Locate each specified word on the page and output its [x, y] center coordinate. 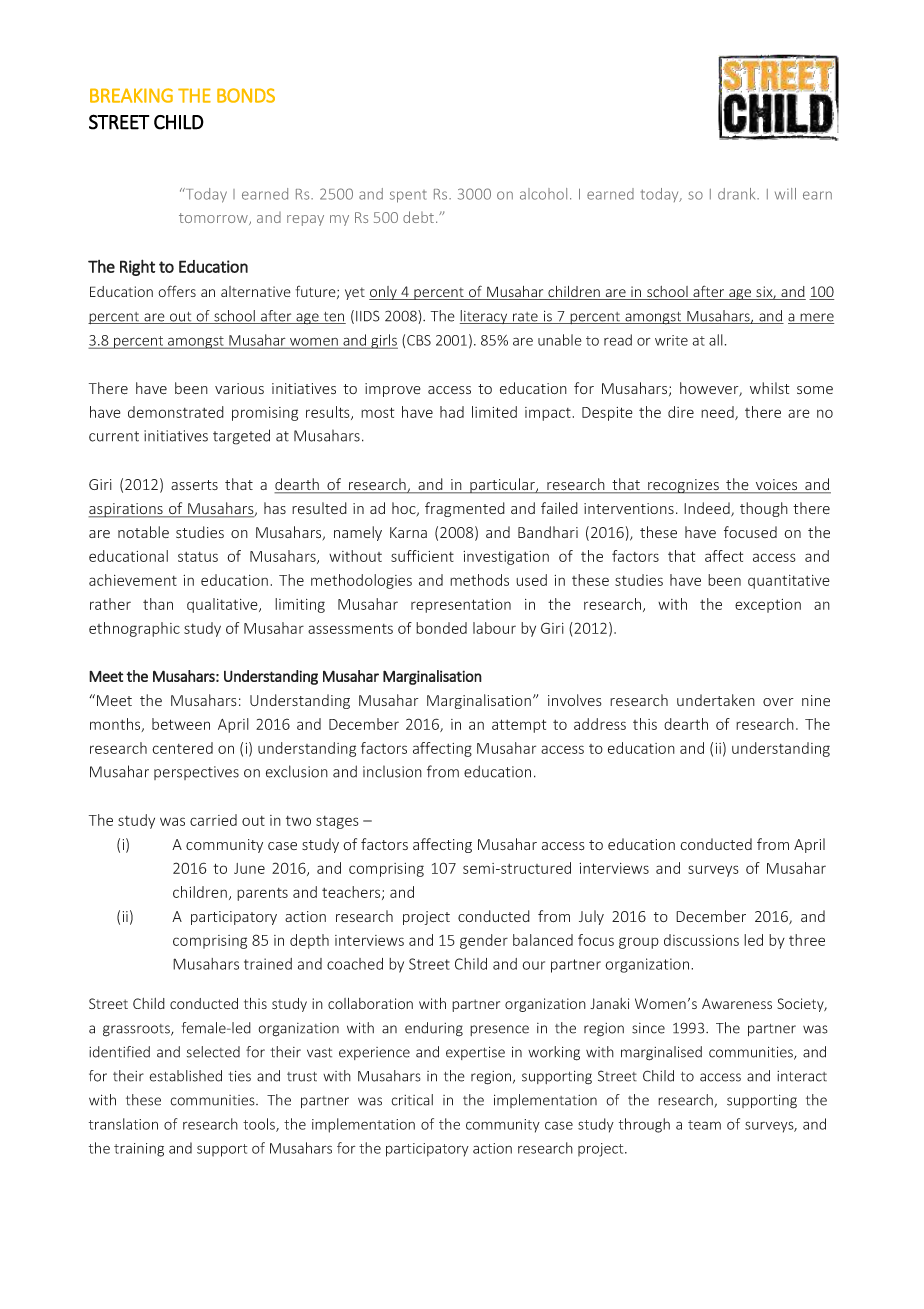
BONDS [246, 95]
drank [738, 194]
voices [777, 486]
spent [408, 196]
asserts [194, 485]
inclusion [392, 771]
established [185, 1076]
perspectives [196, 773]
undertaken [716, 700]
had [452, 412]
